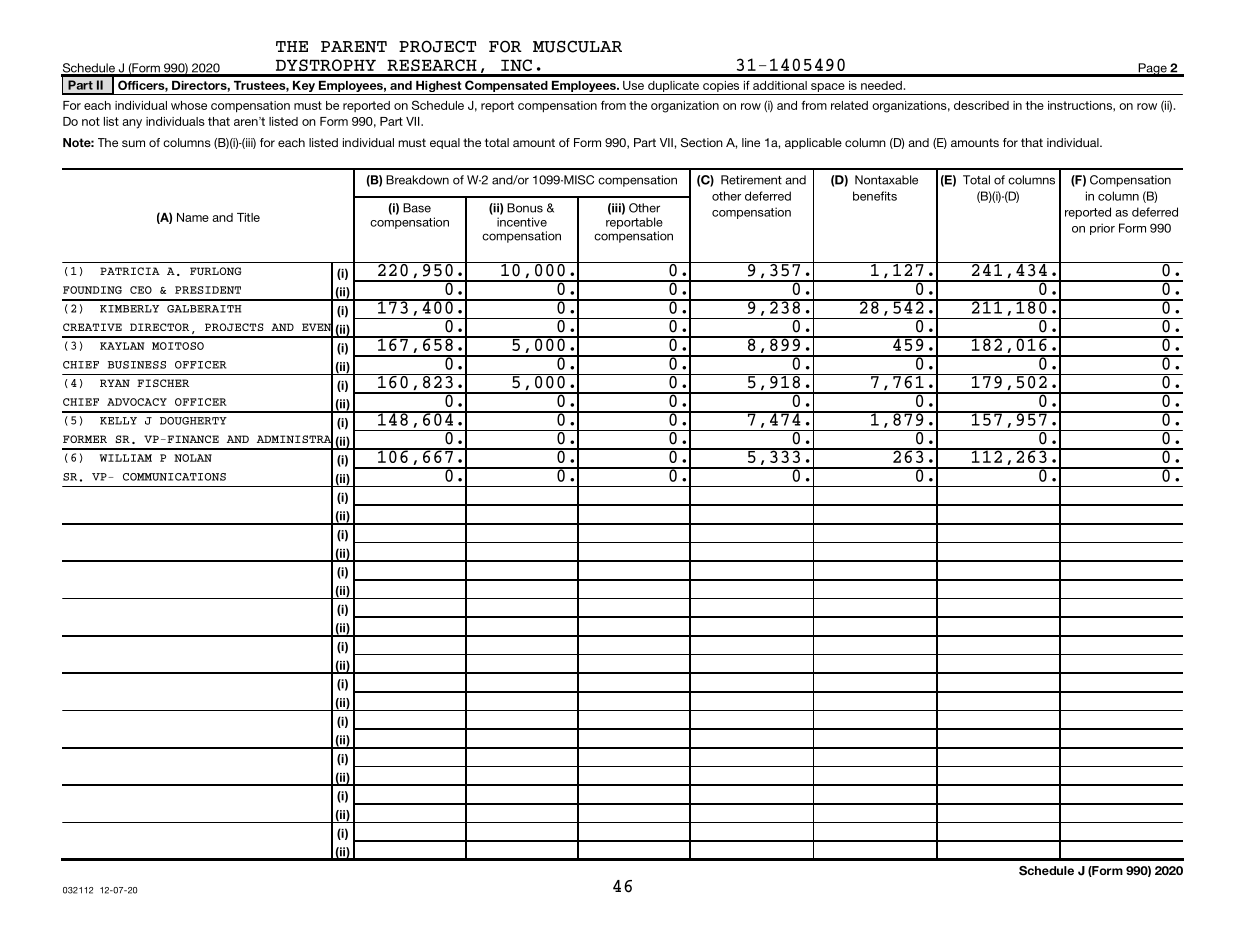 The height and width of the screenshot is (952, 1245). What do you see at coordinates (522, 222) in the screenshot?
I see `incentive` at bounding box center [522, 222].
